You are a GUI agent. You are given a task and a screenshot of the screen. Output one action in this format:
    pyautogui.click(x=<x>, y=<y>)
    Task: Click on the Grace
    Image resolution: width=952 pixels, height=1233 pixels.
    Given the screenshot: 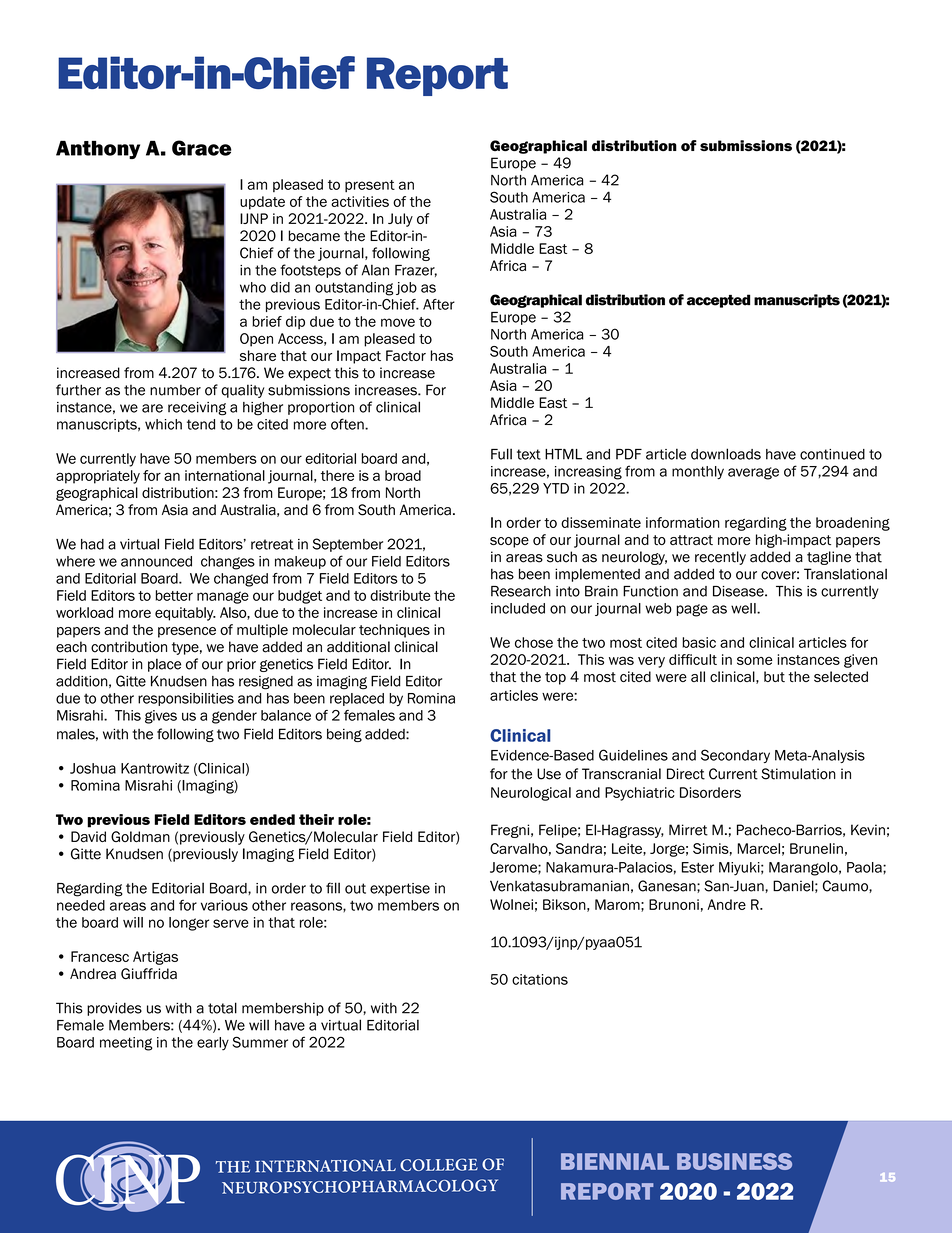 What is the action you would take?
    pyautogui.click(x=202, y=148)
